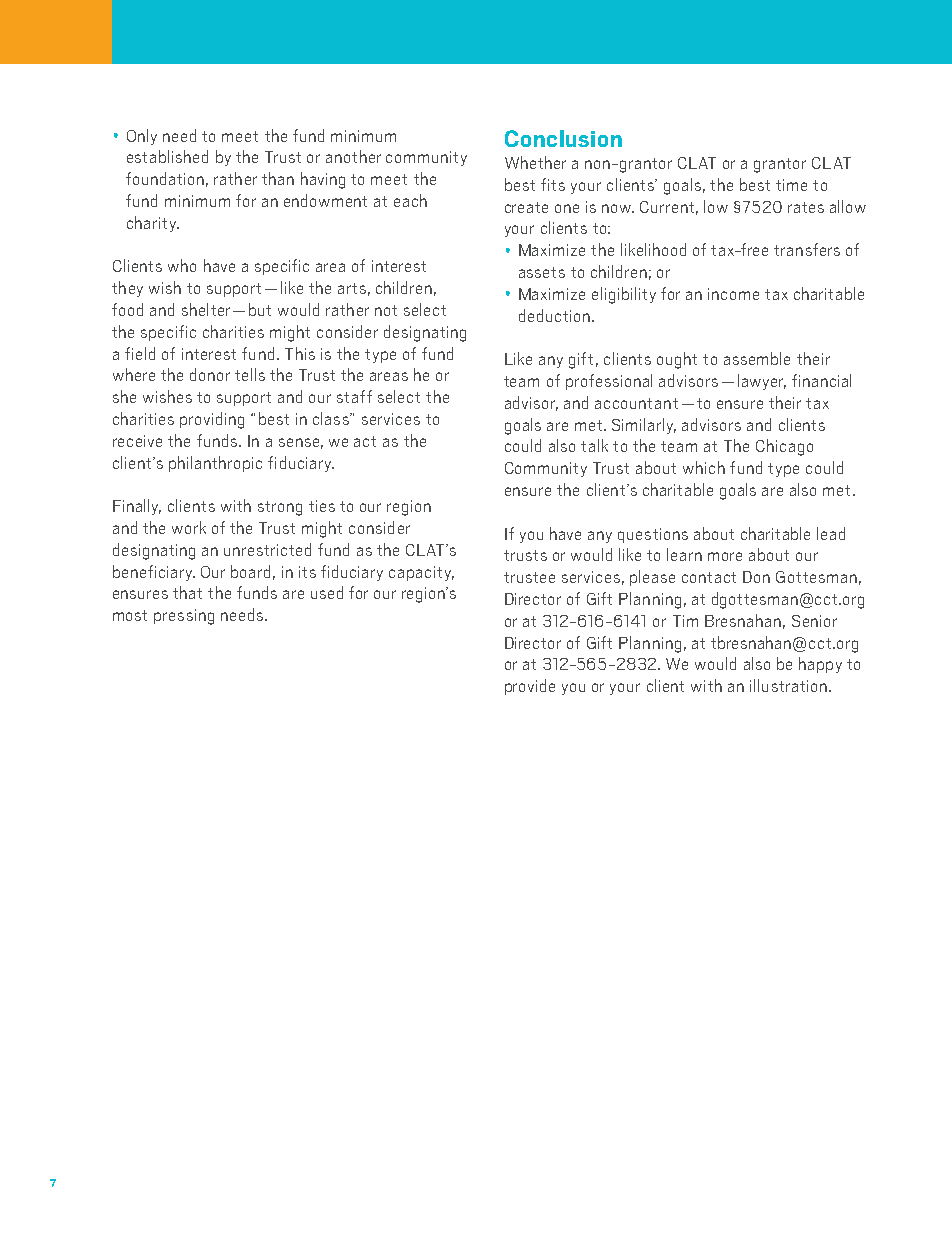  Describe the element at coordinates (535, 162) in the screenshot. I see `Whether` at that location.
